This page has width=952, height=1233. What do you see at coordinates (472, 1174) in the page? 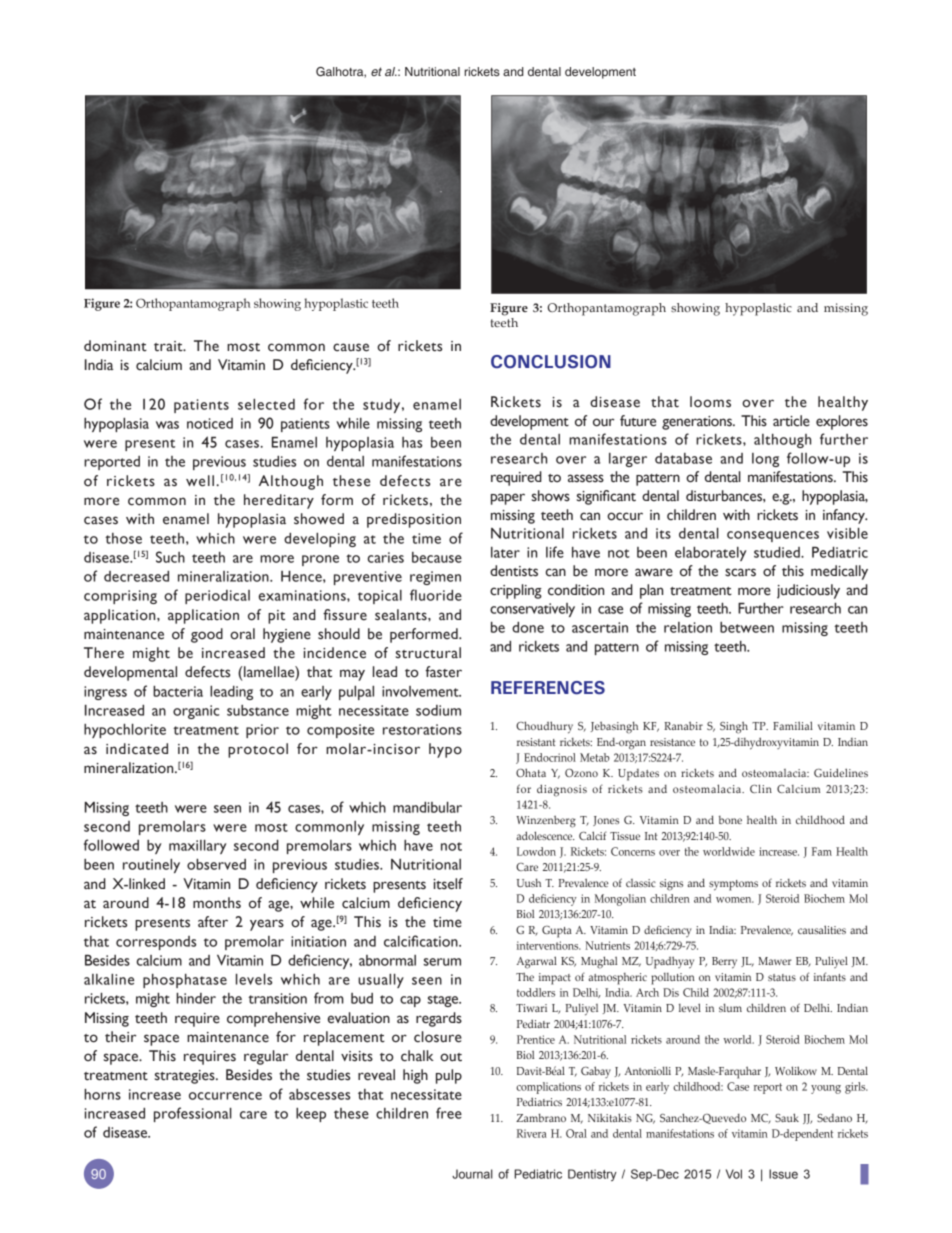
I see `Journal` at bounding box center [472, 1174].
